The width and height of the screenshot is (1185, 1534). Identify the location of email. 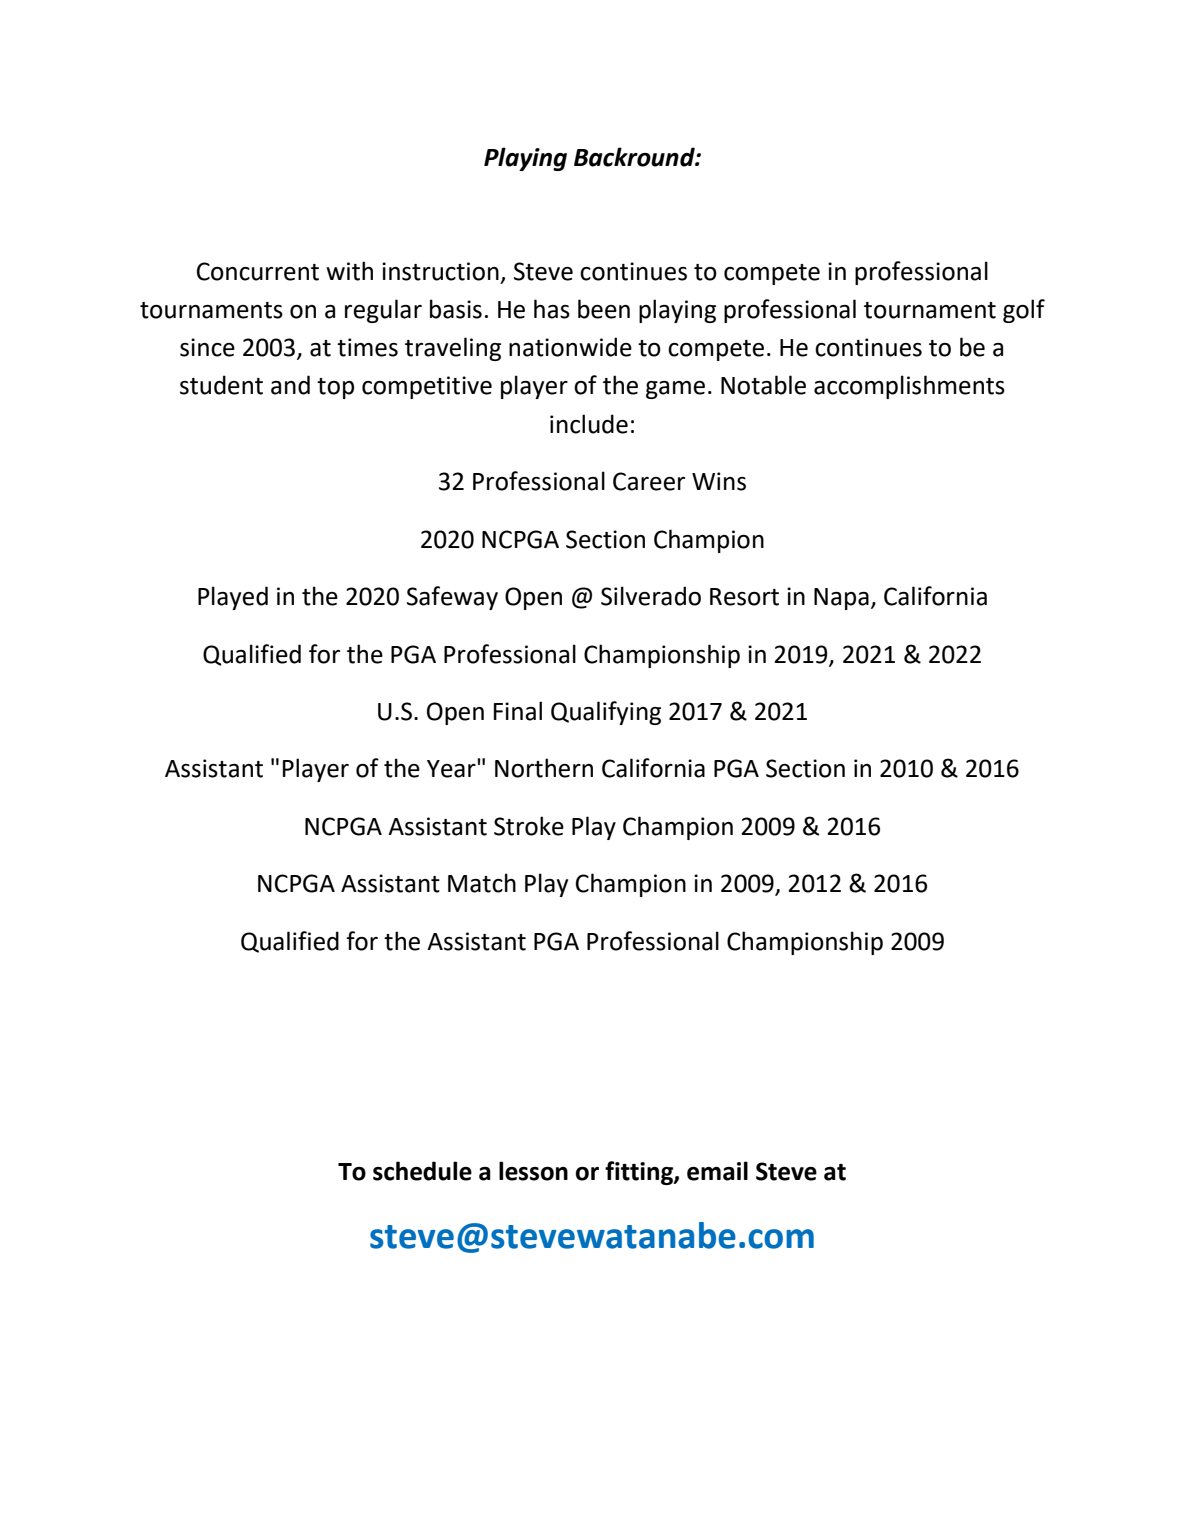
(717, 1171).
